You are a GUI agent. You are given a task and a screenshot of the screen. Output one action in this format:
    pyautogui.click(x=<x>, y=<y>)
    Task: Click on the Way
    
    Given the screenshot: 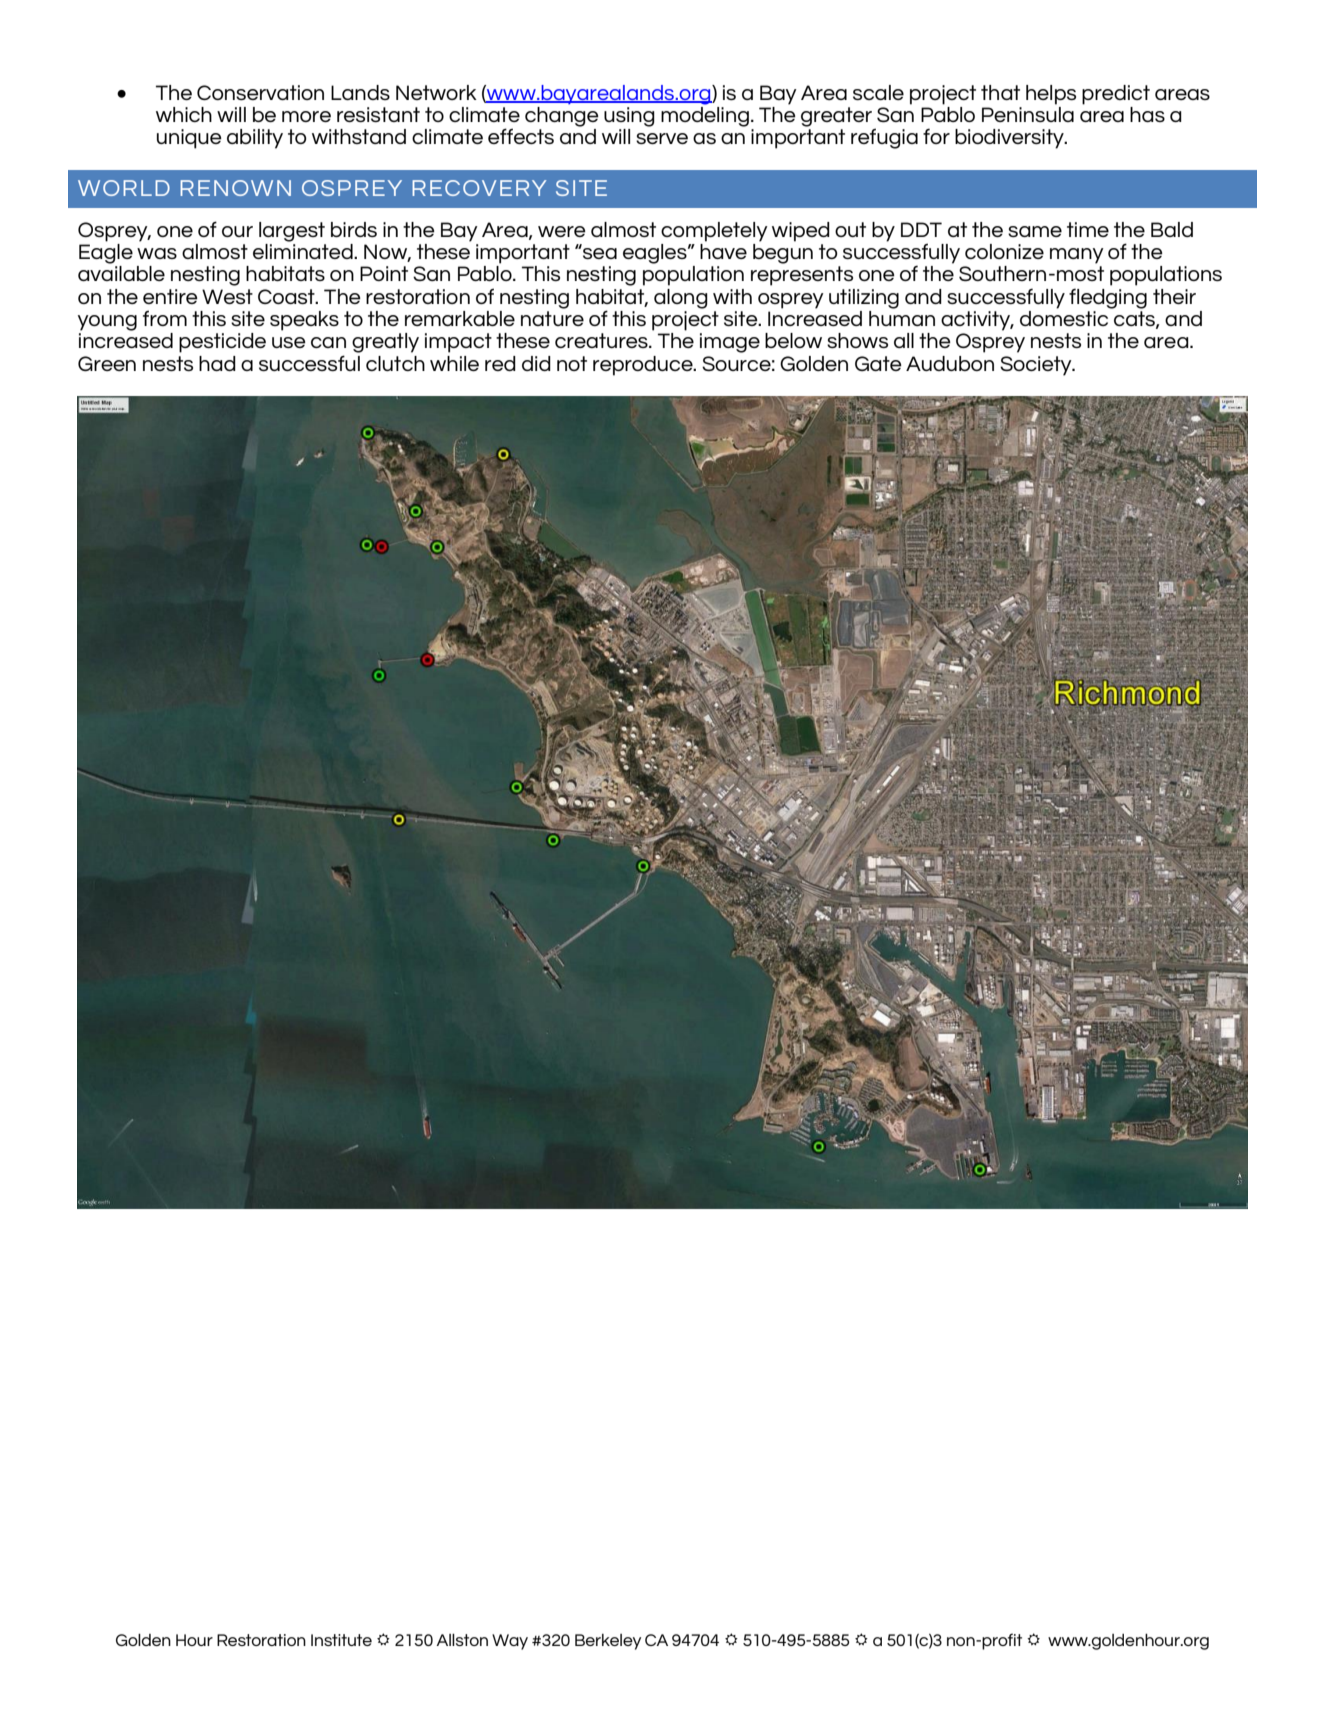 What is the action you would take?
    pyautogui.click(x=510, y=1642)
